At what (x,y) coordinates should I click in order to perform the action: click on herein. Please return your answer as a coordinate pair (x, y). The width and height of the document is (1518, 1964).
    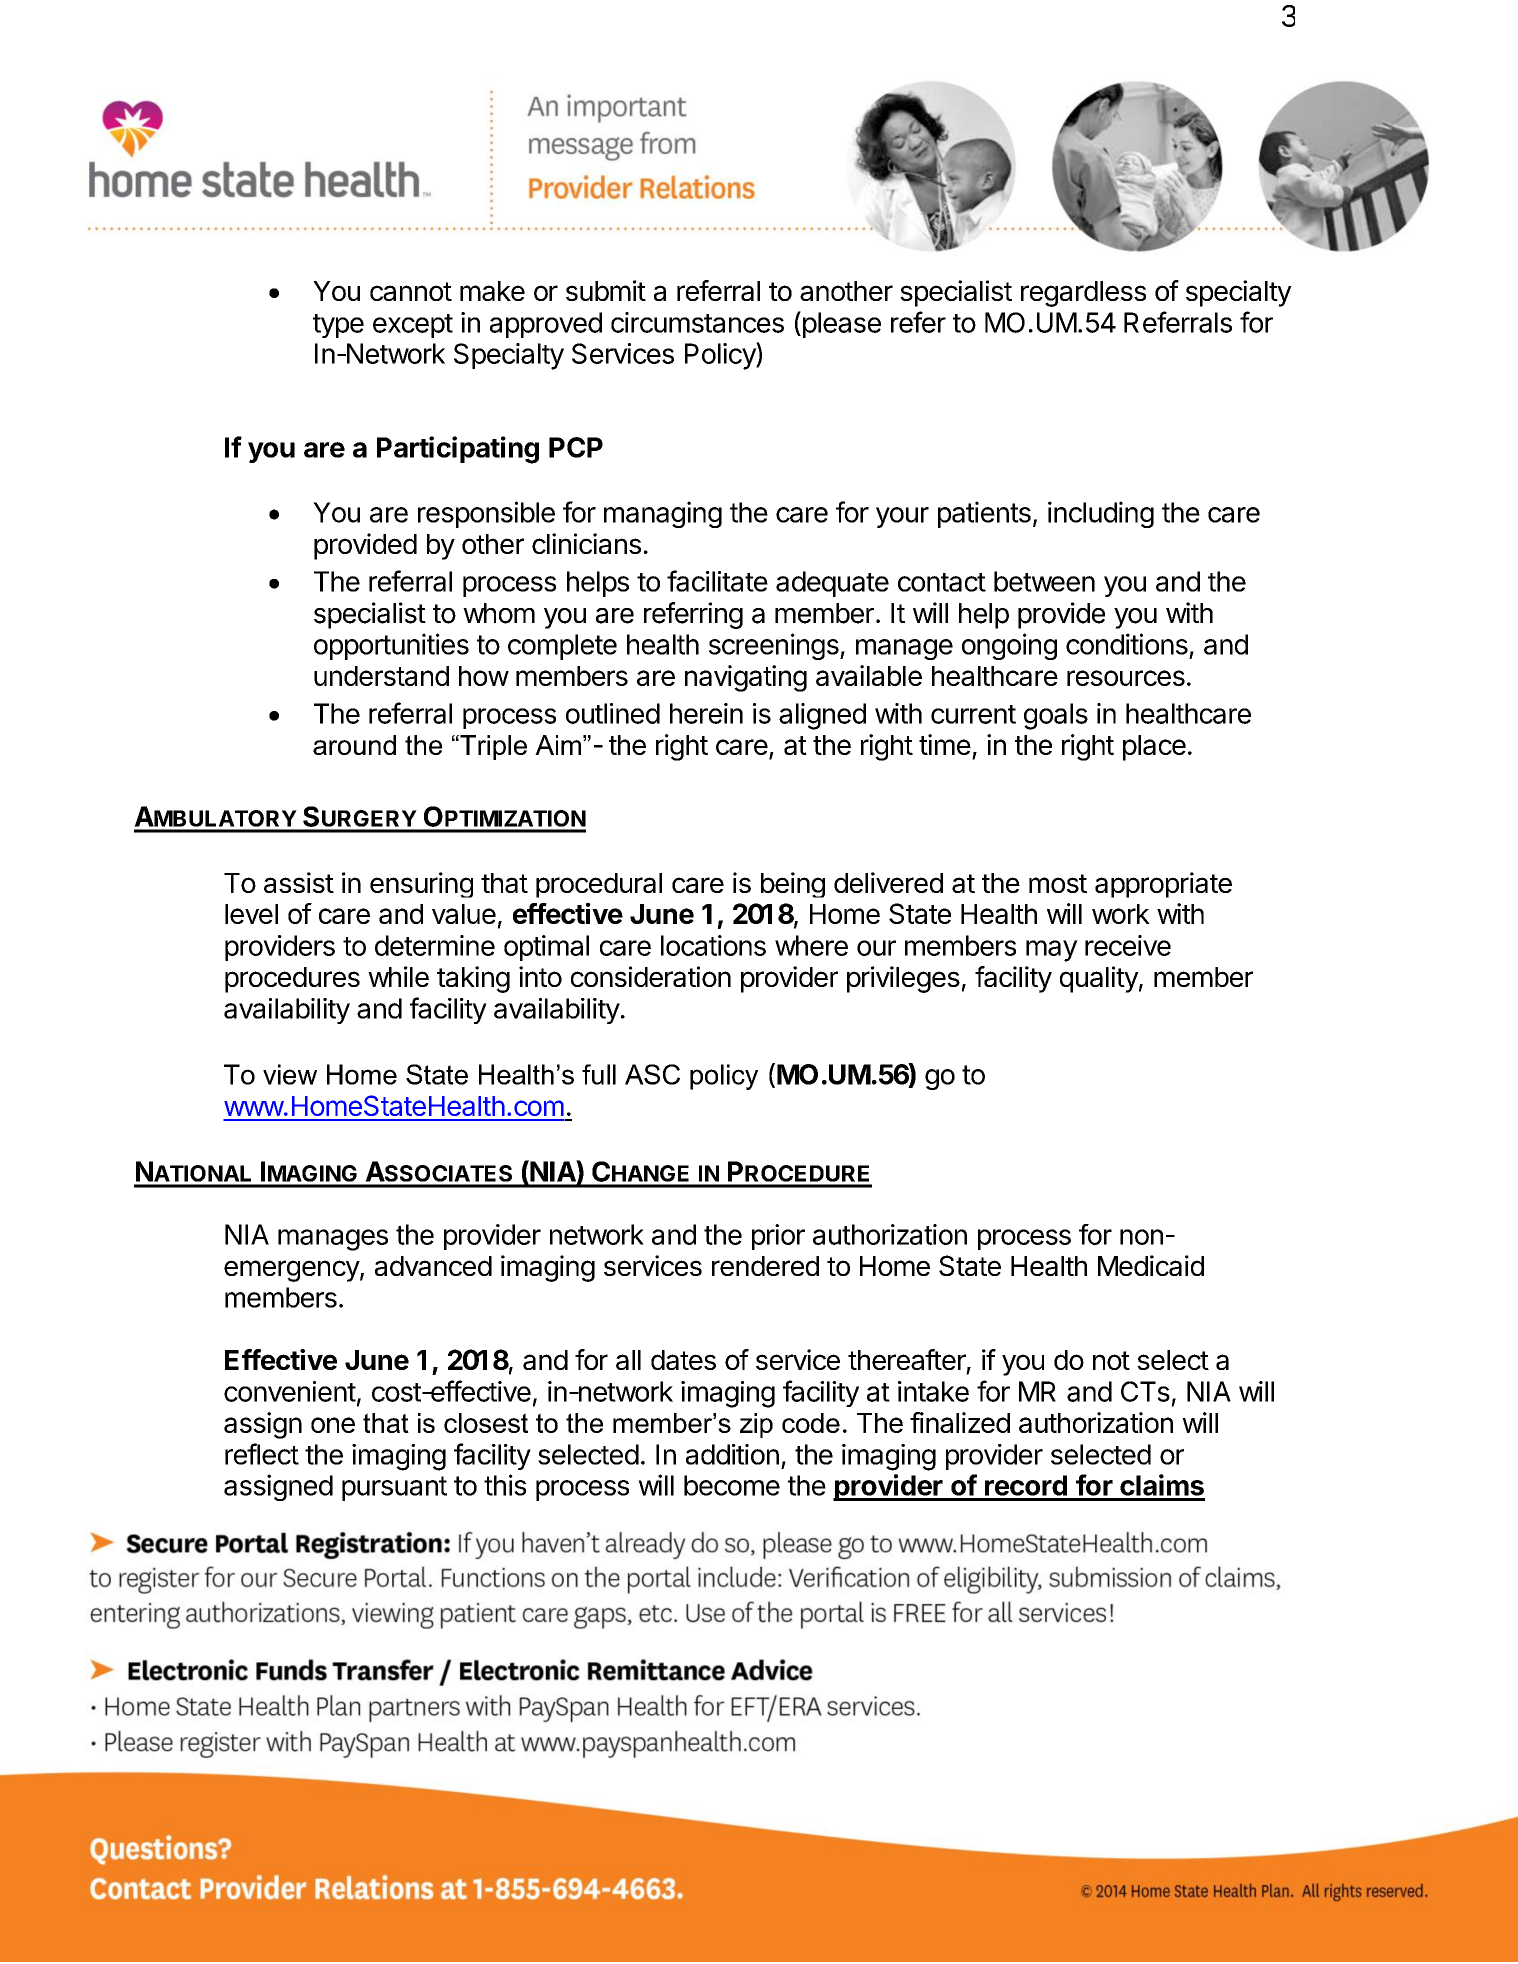
    Looking at the image, I should click on (706, 713).
